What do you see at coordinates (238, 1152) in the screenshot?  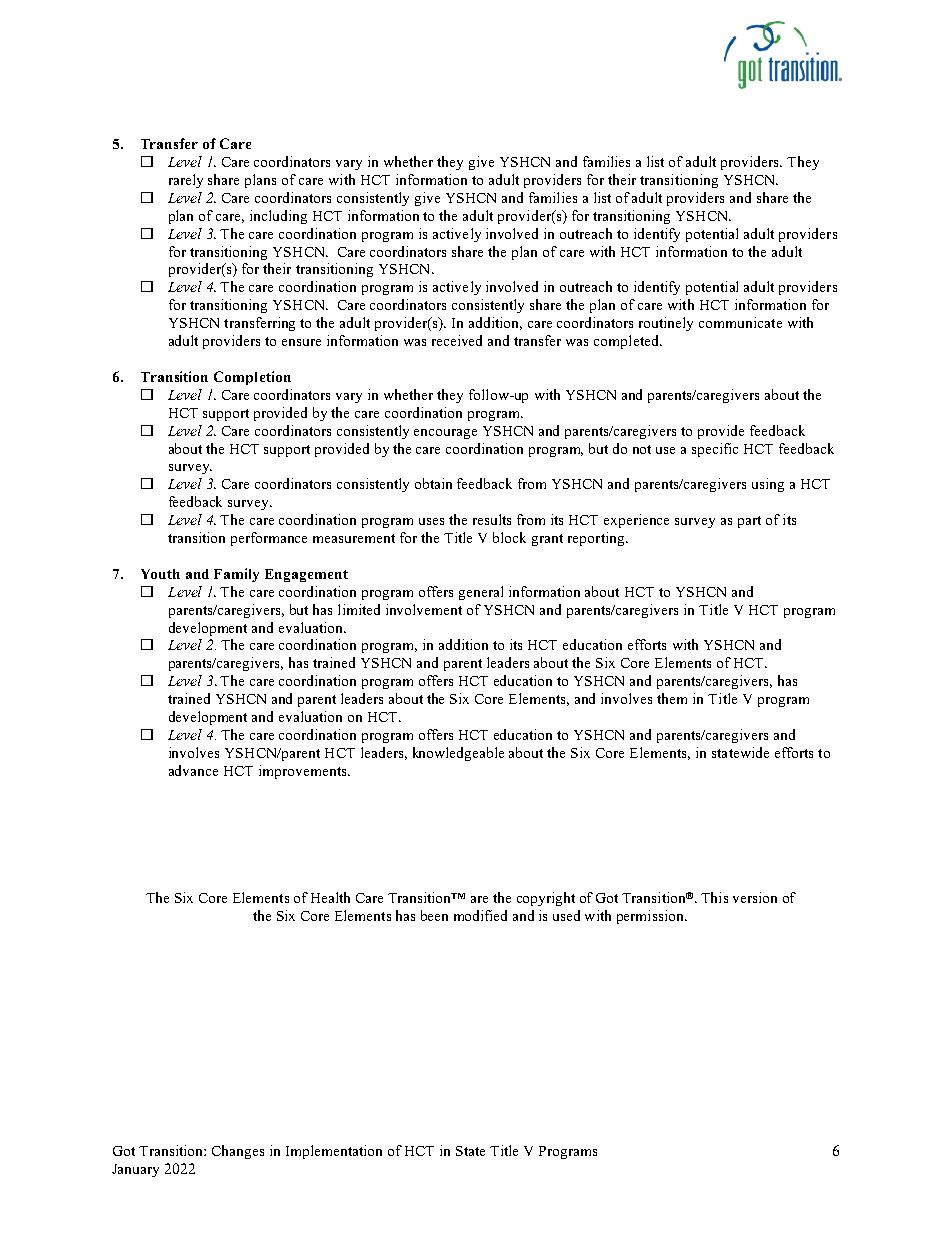 I see `Changes` at bounding box center [238, 1152].
